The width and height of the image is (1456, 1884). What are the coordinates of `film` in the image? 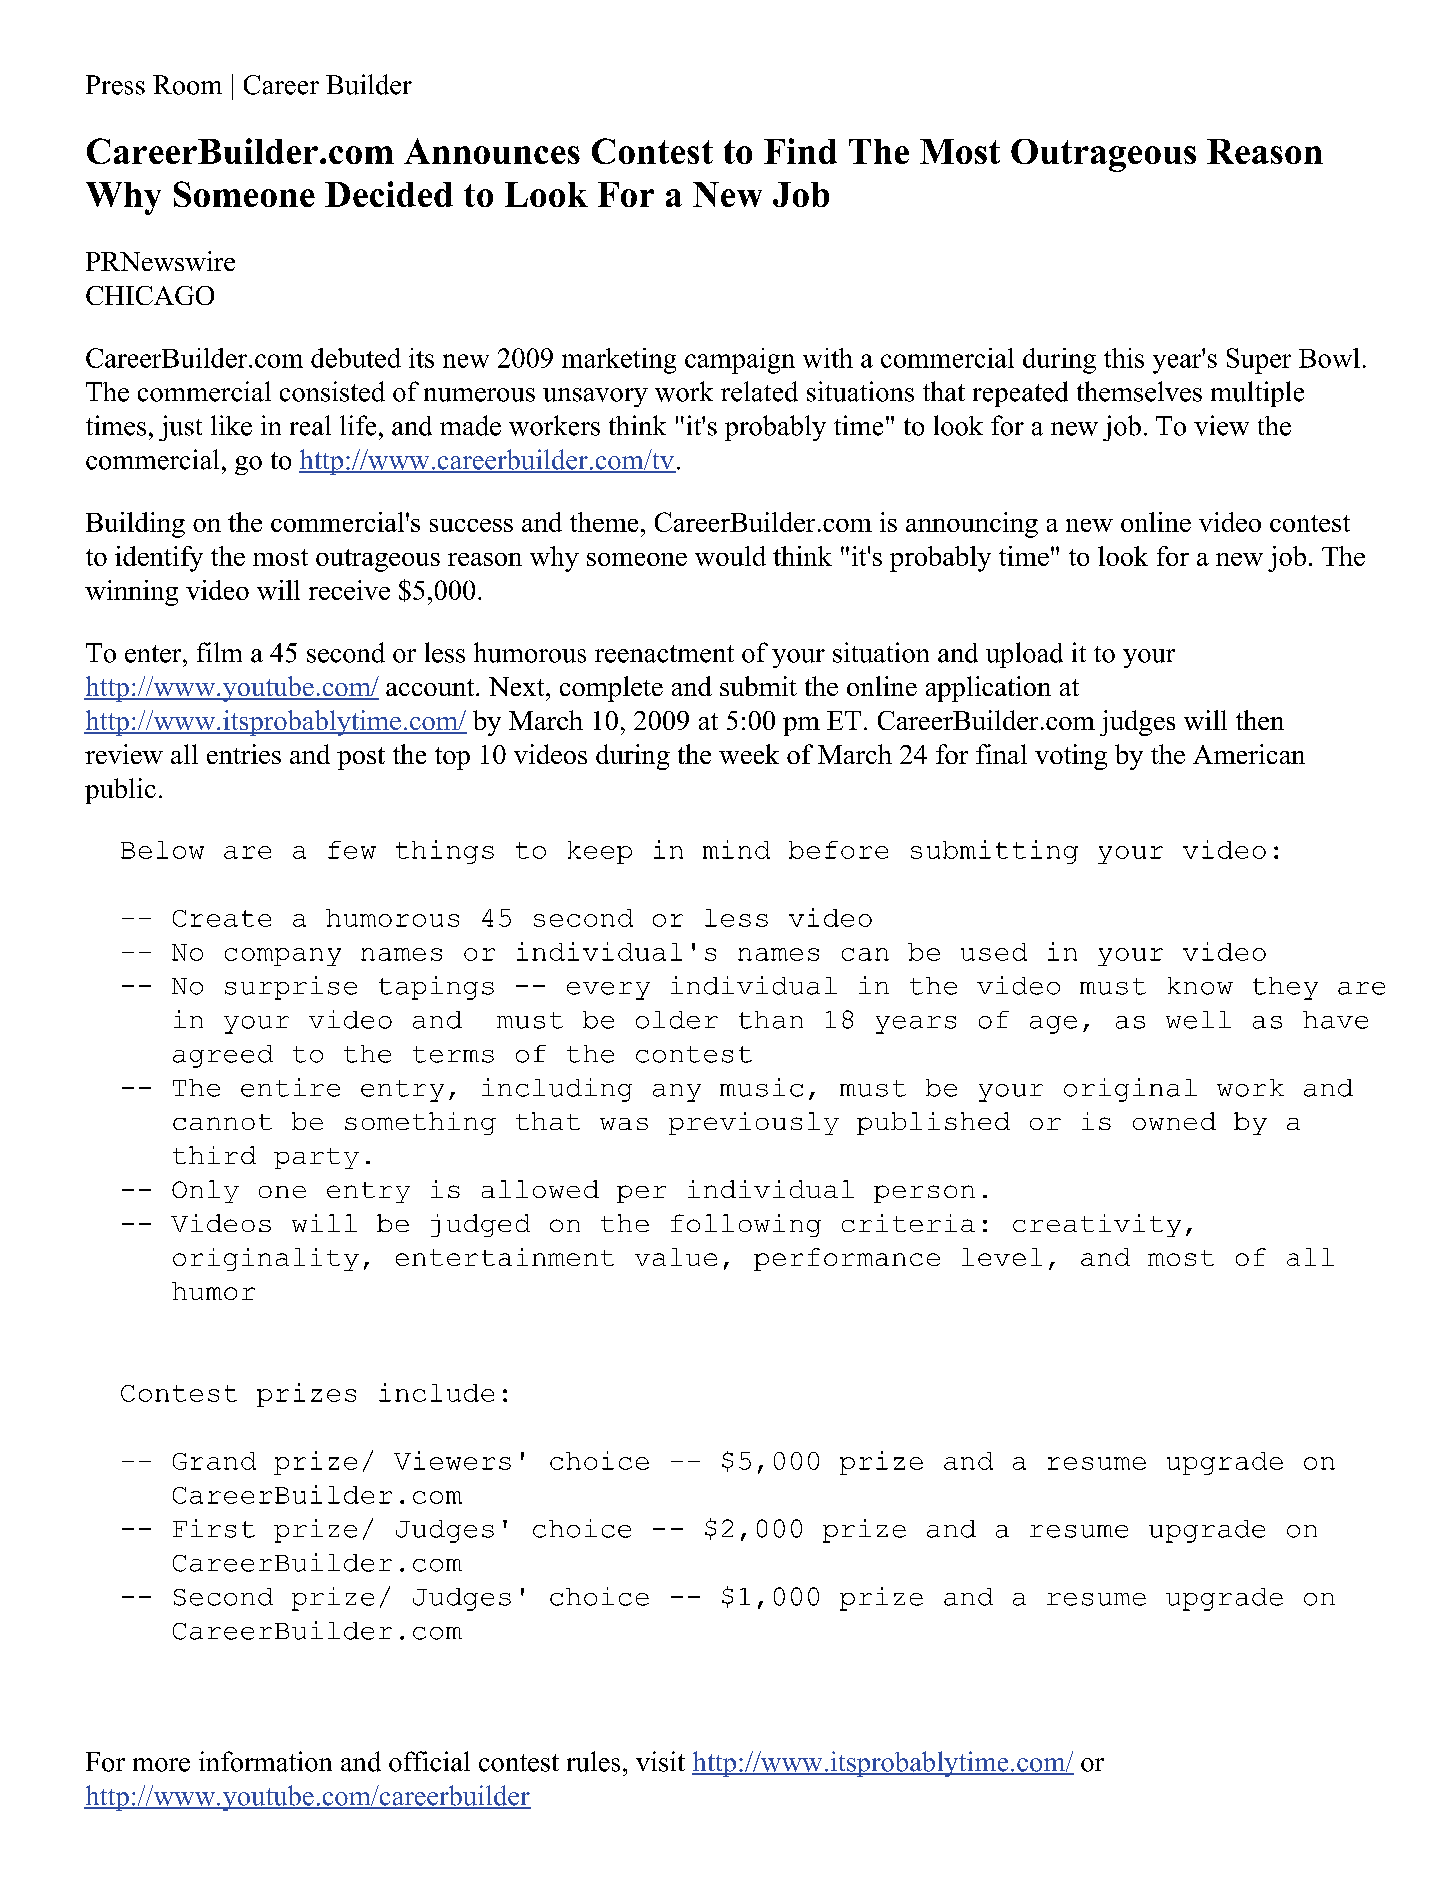 It's located at (219, 652).
